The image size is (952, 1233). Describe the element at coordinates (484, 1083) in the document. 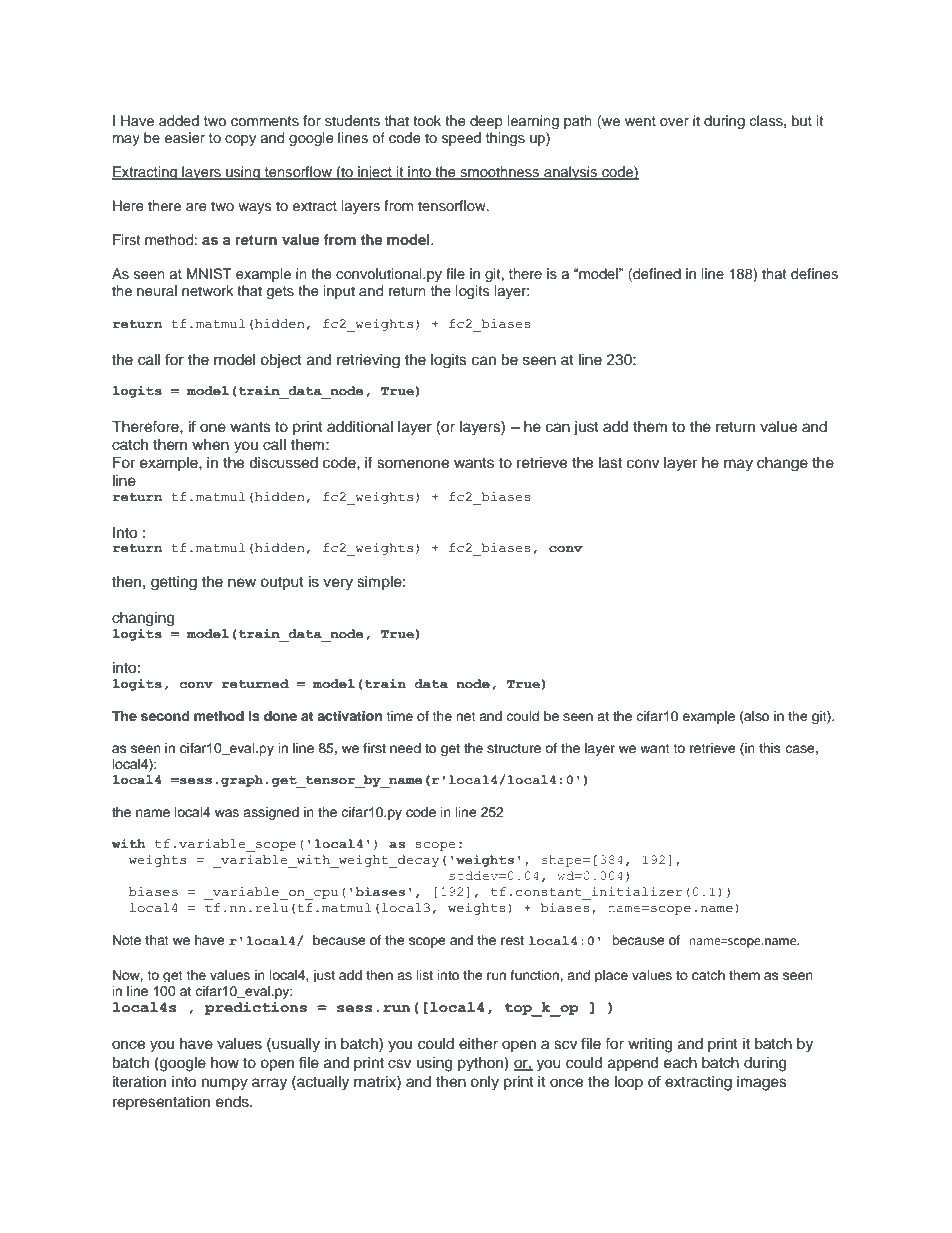

I see `only` at that location.
